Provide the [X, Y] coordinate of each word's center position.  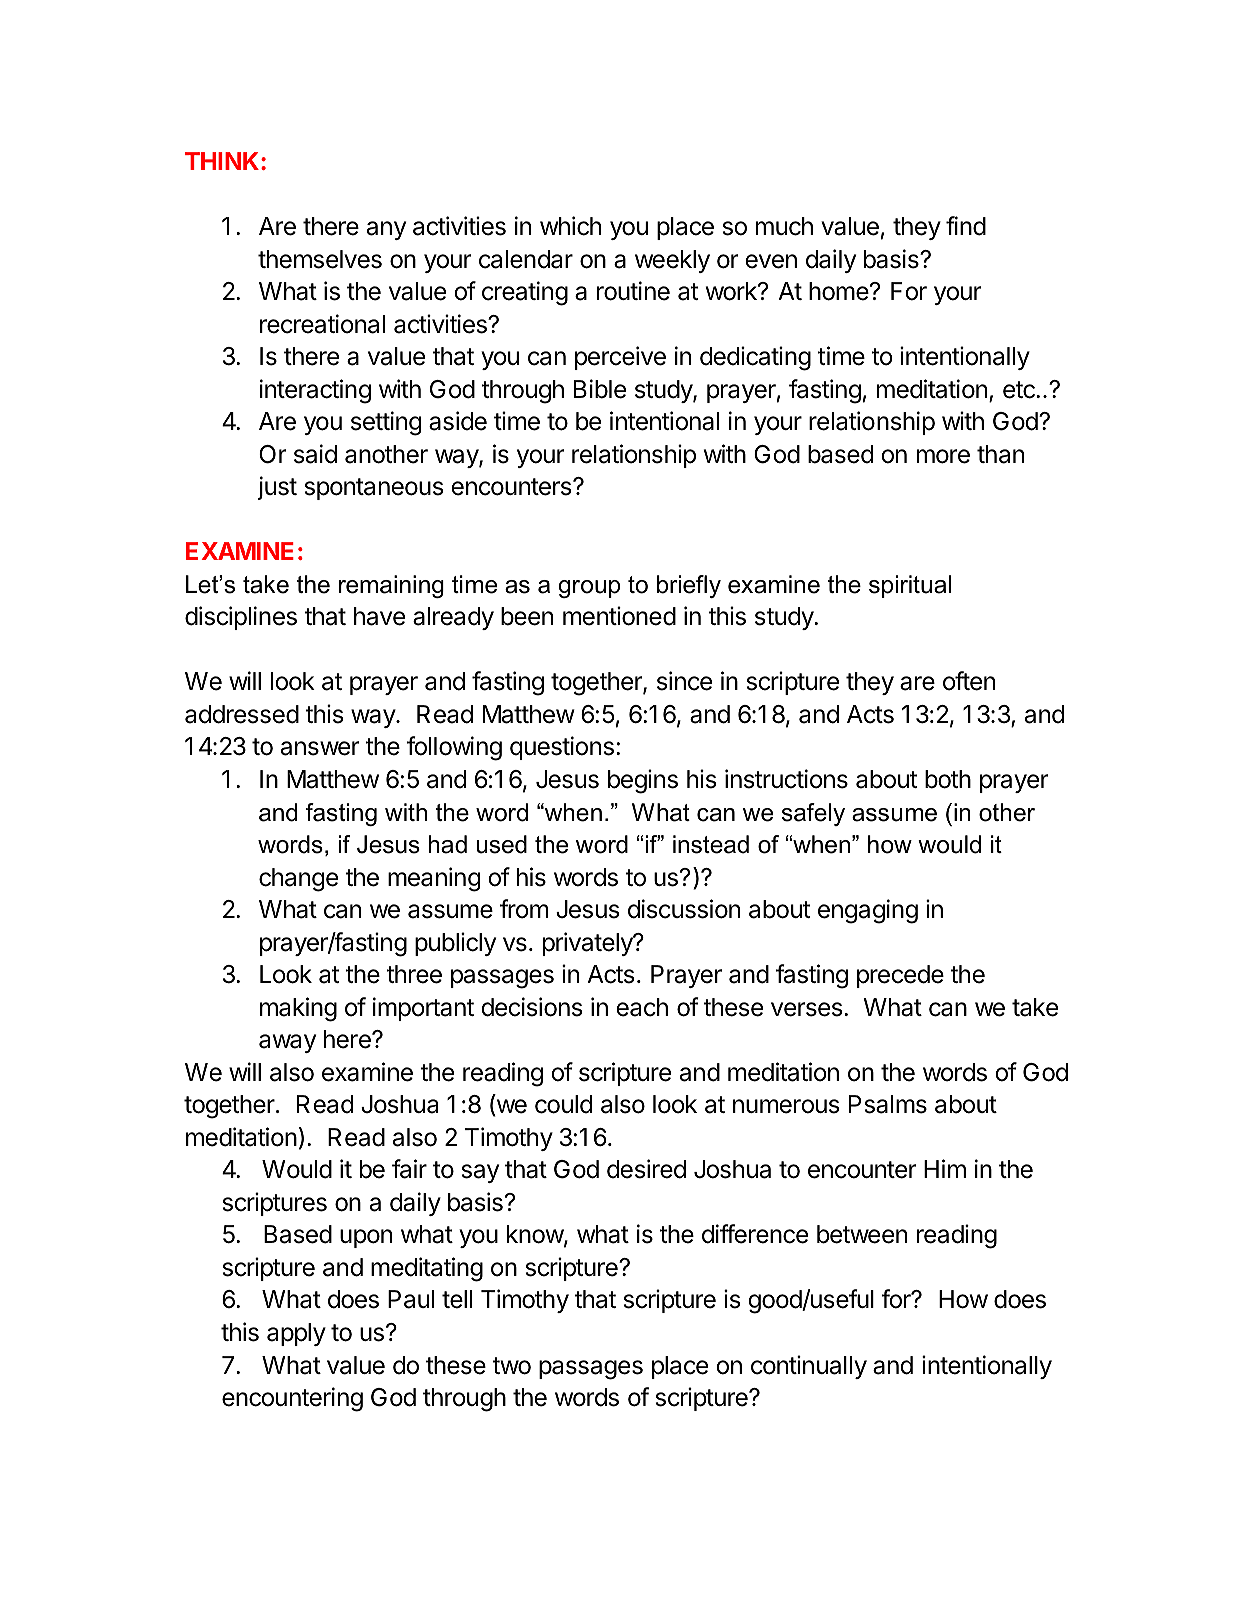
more [943, 456]
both [948, 779]
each [642, 1007]
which [570, 226]
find [966, 226]
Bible [600, 389]
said [315, 454]
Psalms [888, 1104]
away [287, 1043]
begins [643, 781]
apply [296, 1334]
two [511, 1366]
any [386, 230]
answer [320, 748]
